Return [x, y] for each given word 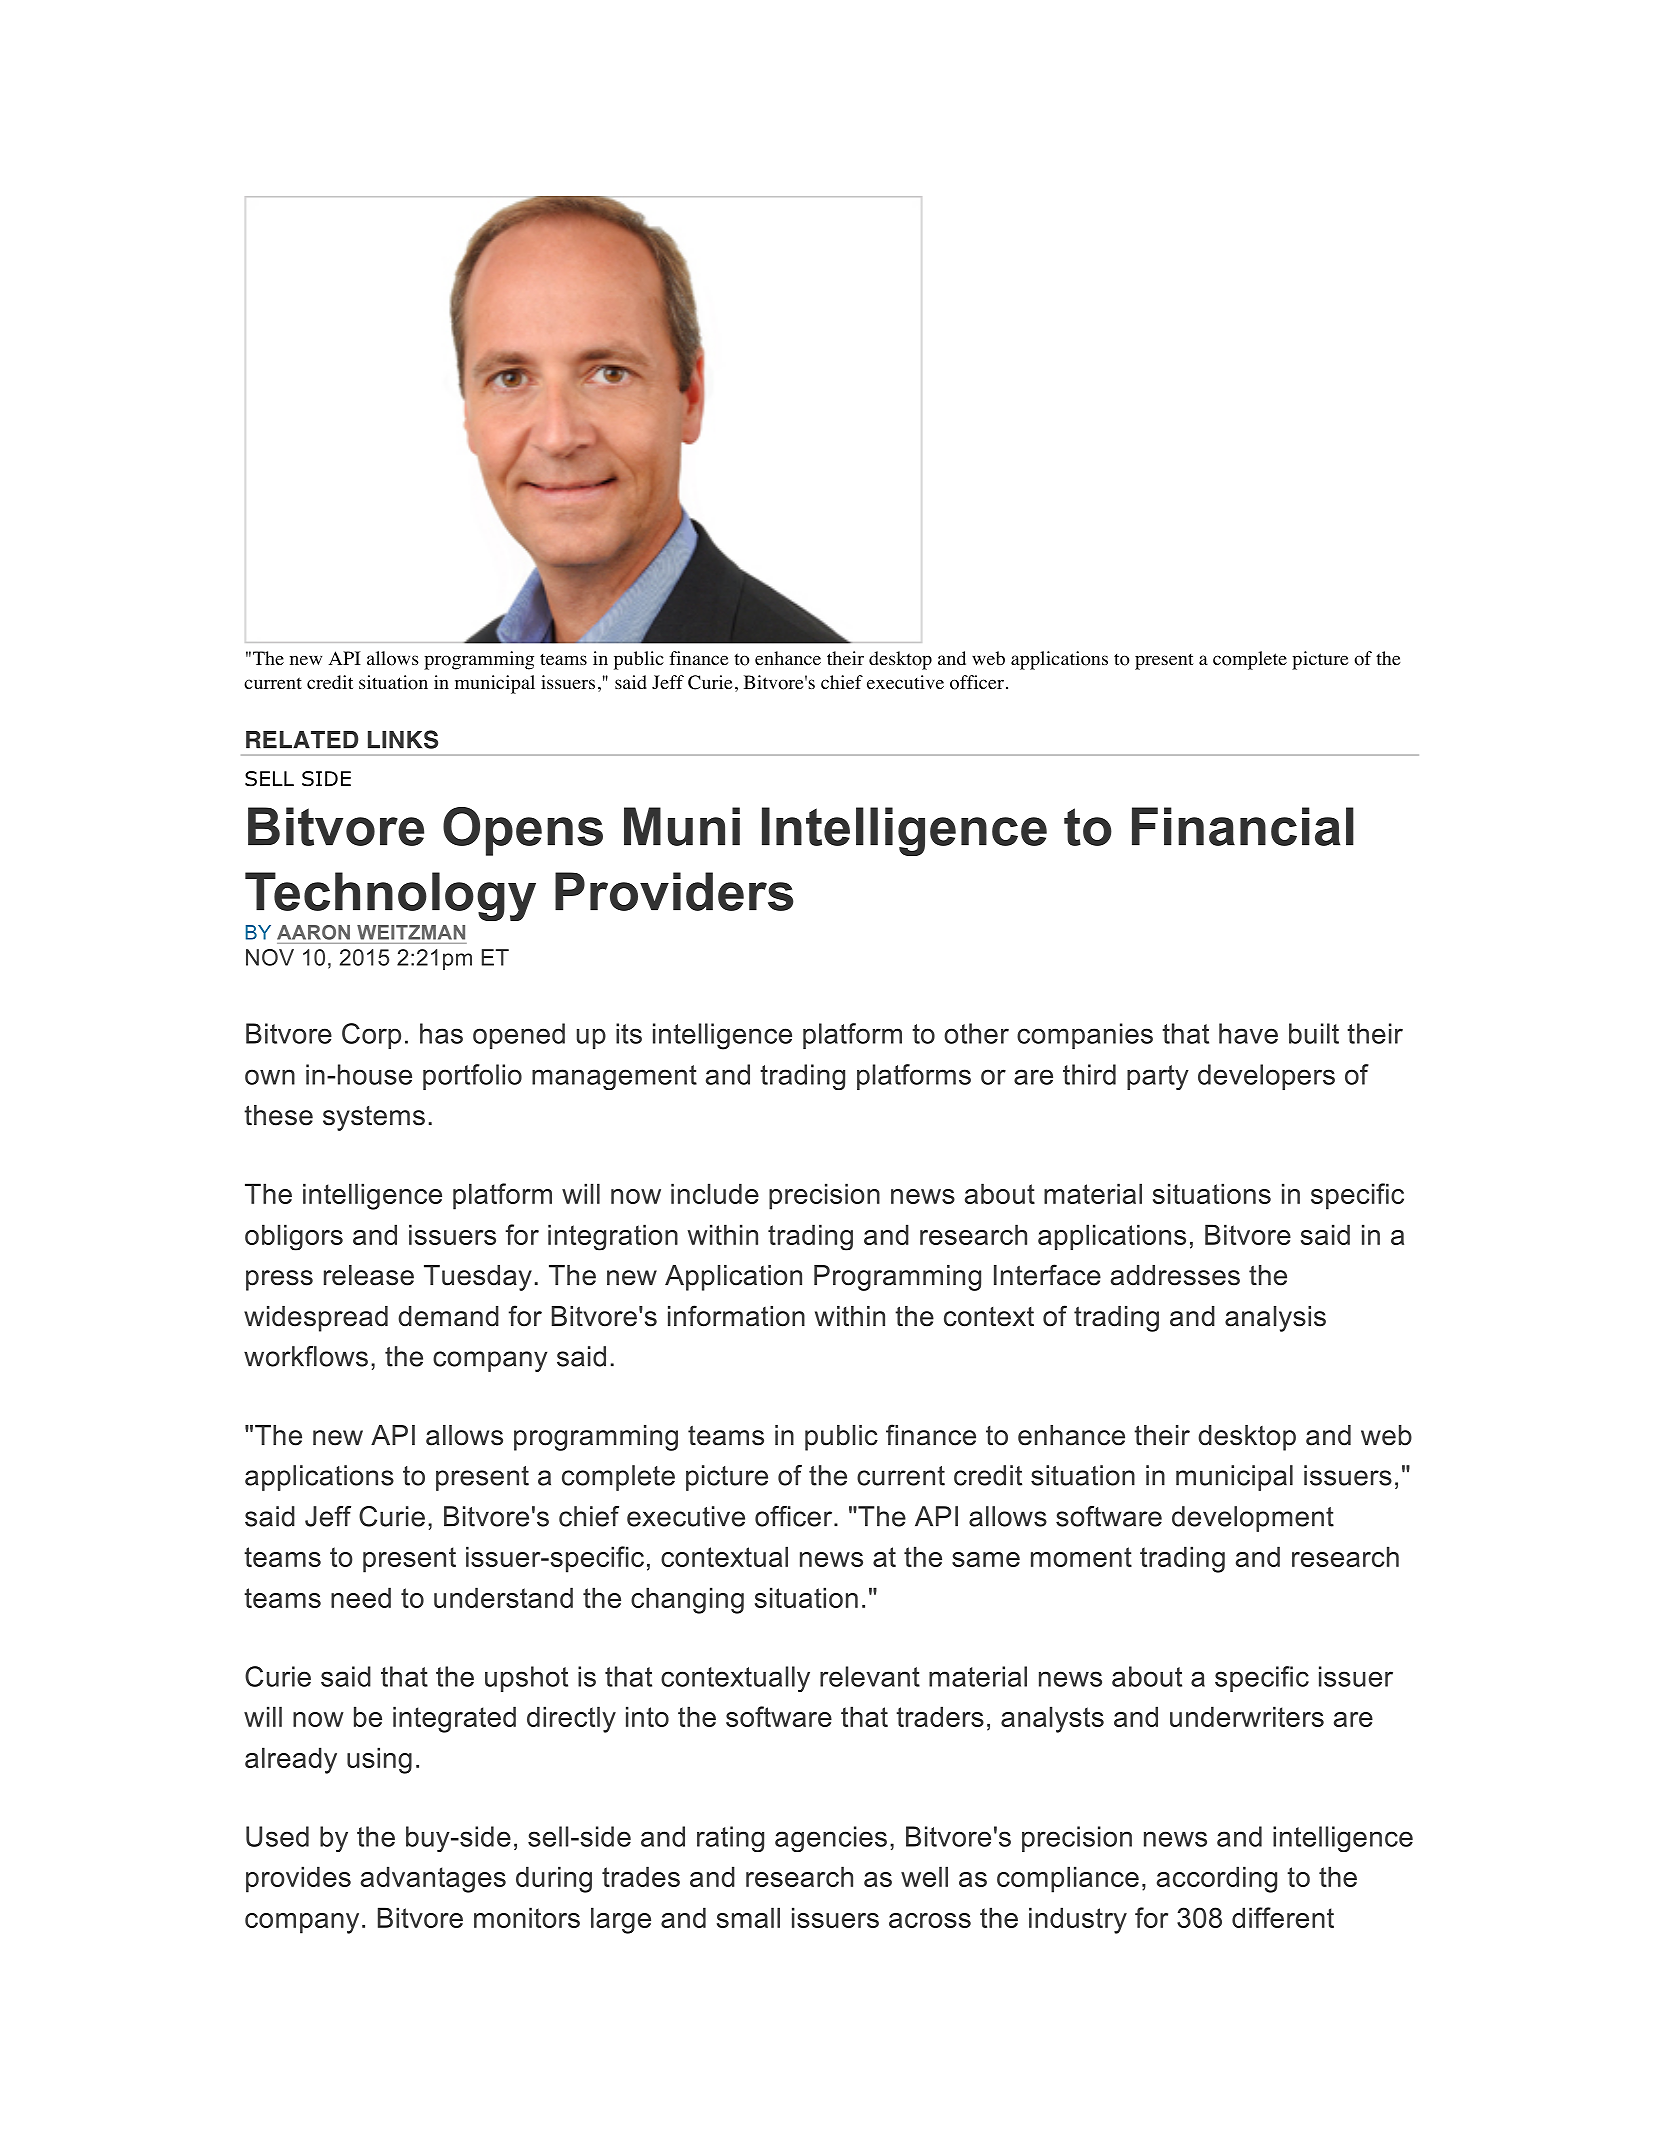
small [748, 1917]
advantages [433, 1879]
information [736, 1316]
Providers [674, 891]
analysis [1275, 1319]
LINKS [403, 739]
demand [448, 1316]
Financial [1243, 826]
